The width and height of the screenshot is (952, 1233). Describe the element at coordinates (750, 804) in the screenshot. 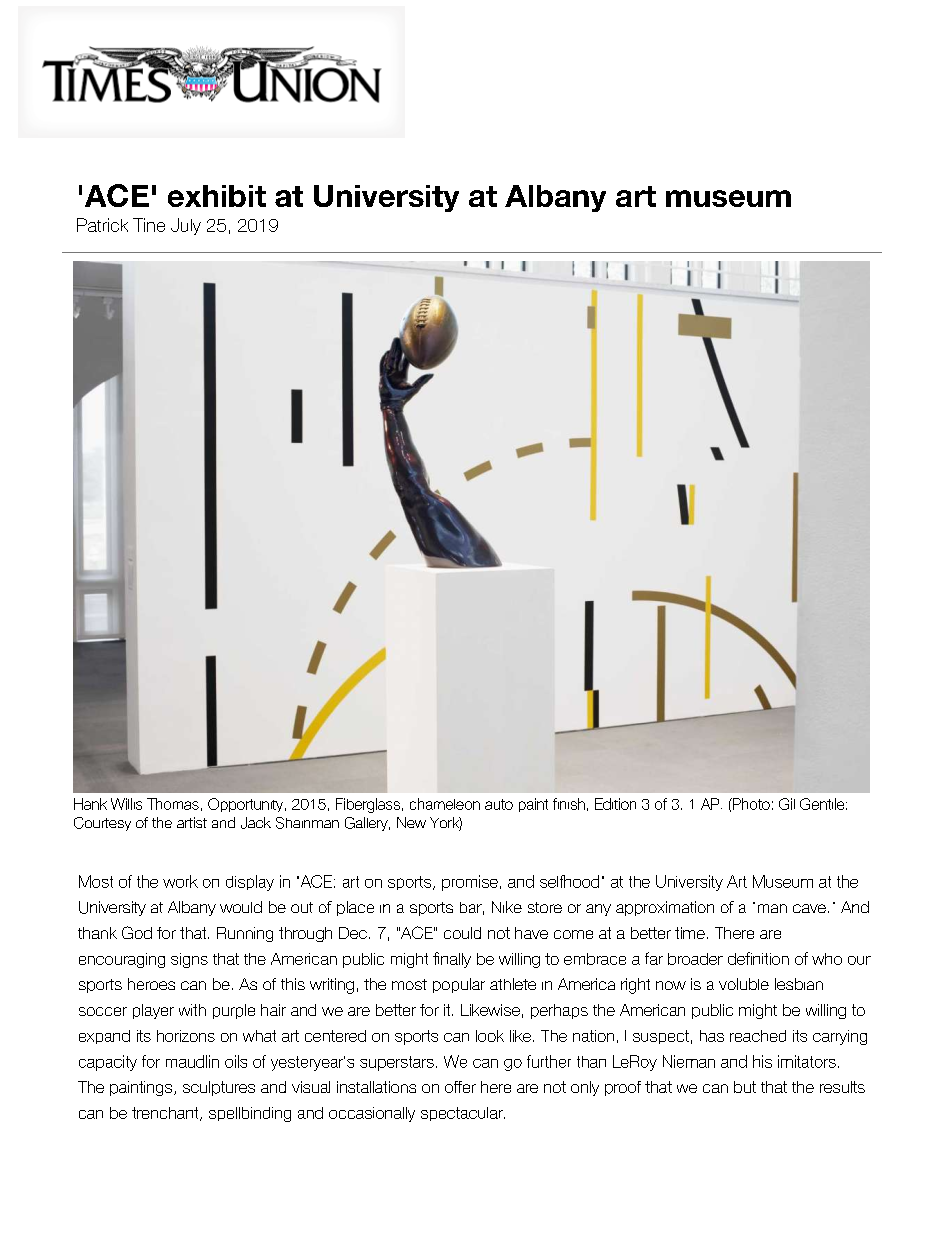

I see `Photo` at that location.
